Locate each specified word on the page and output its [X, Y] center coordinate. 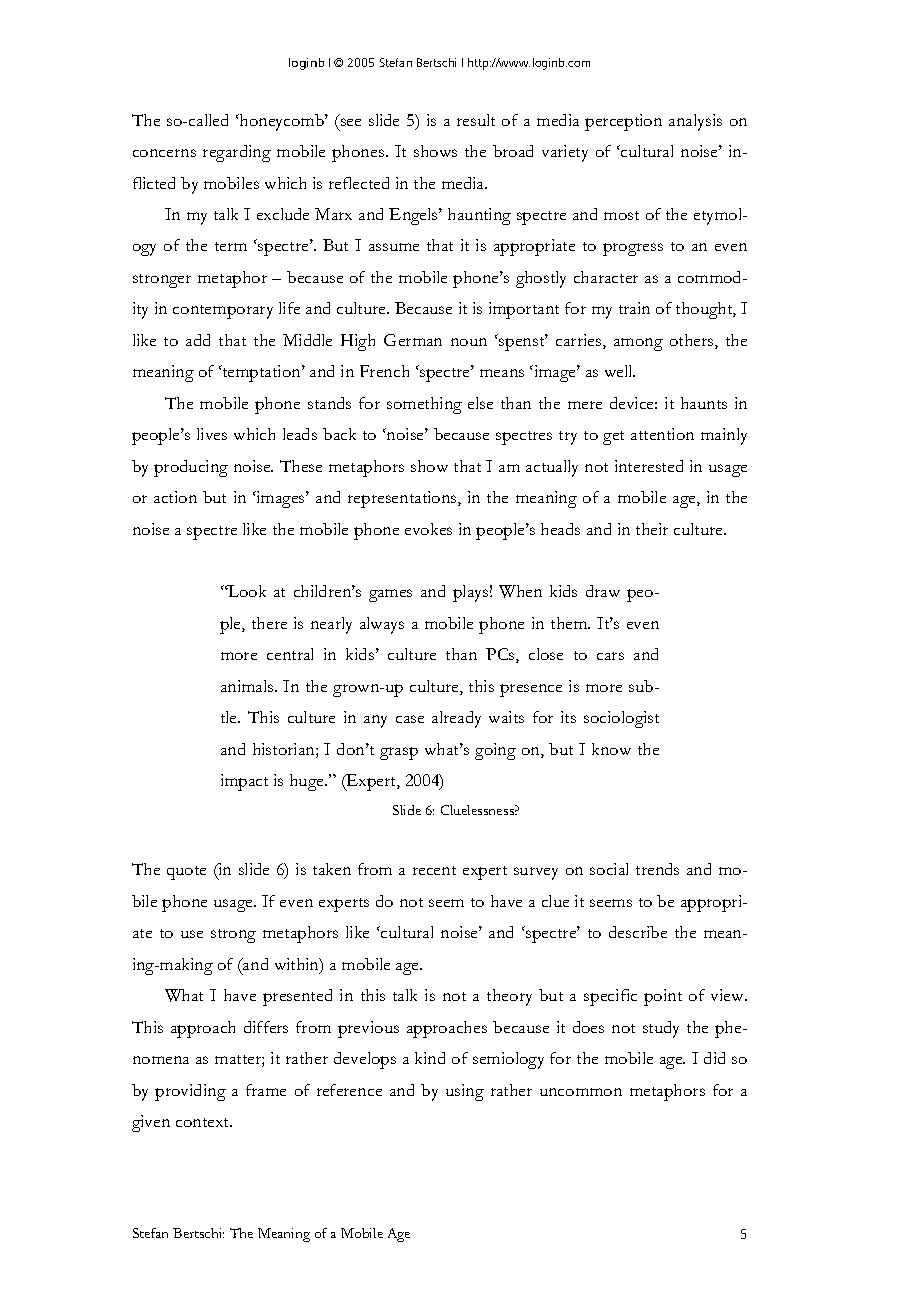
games [390, 595]
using [465, 1092]
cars [610, 656]
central [290, 654]
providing [190, 1092]
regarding [237, 153]
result [476, 120]
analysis [695, 122]
